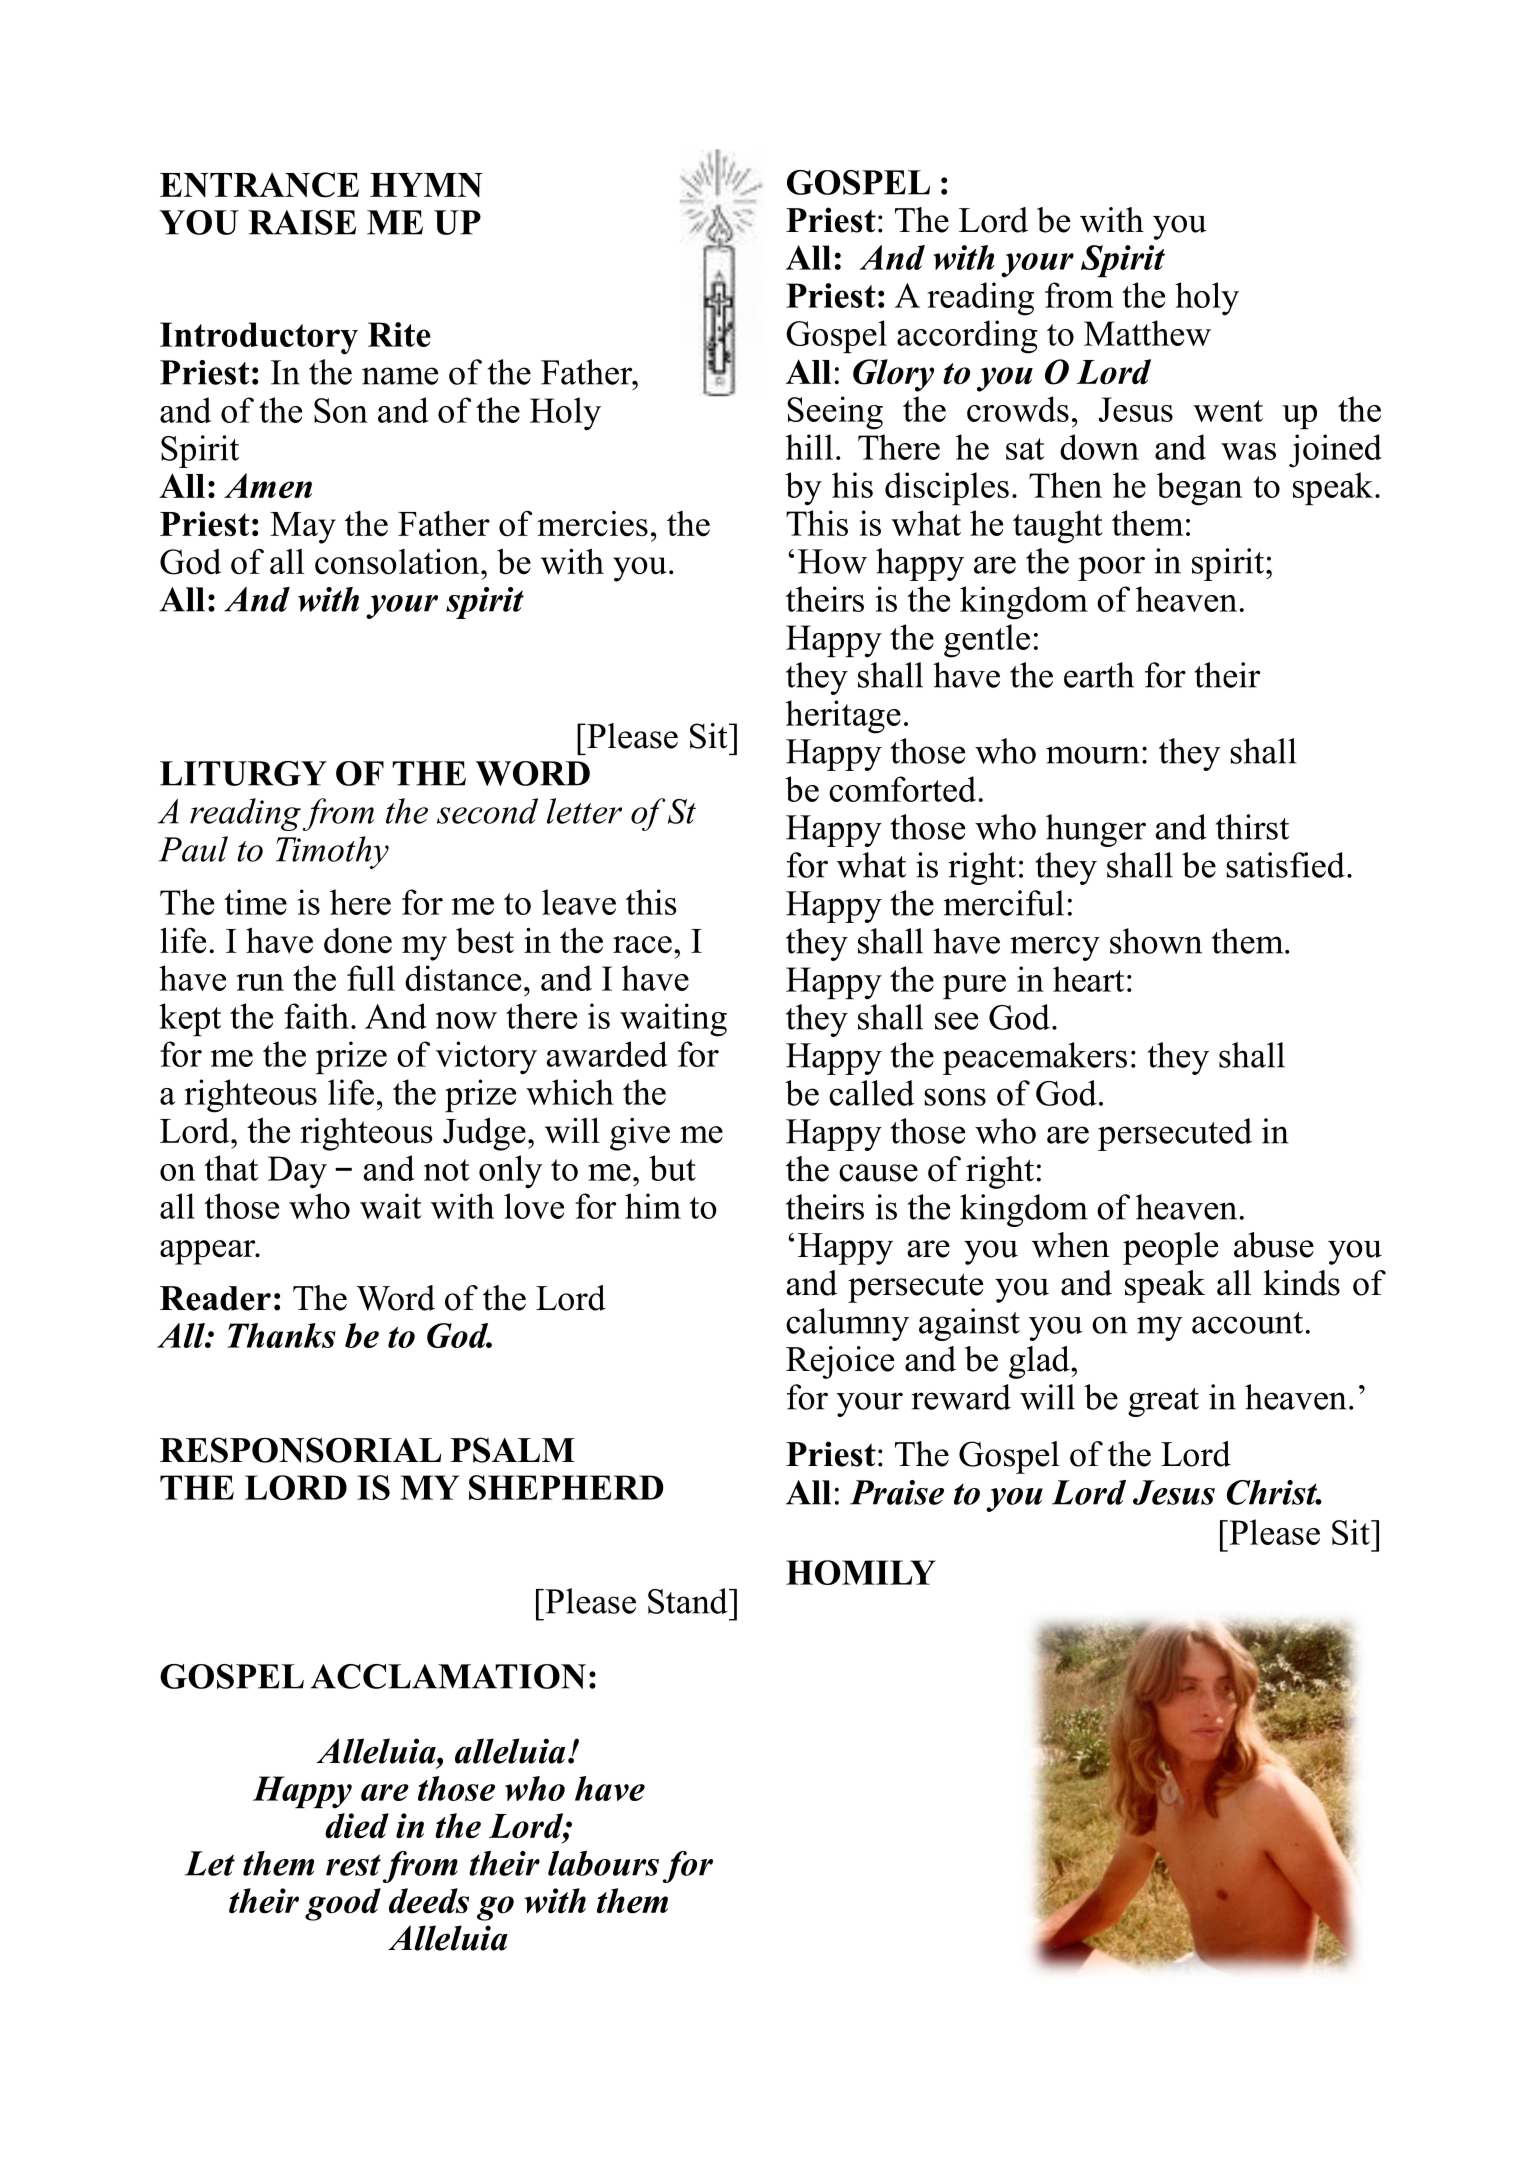  What do you see at coordinates (259, 185) in the image?
I see `ENTRANCE` at bounding box center [259, 185].
